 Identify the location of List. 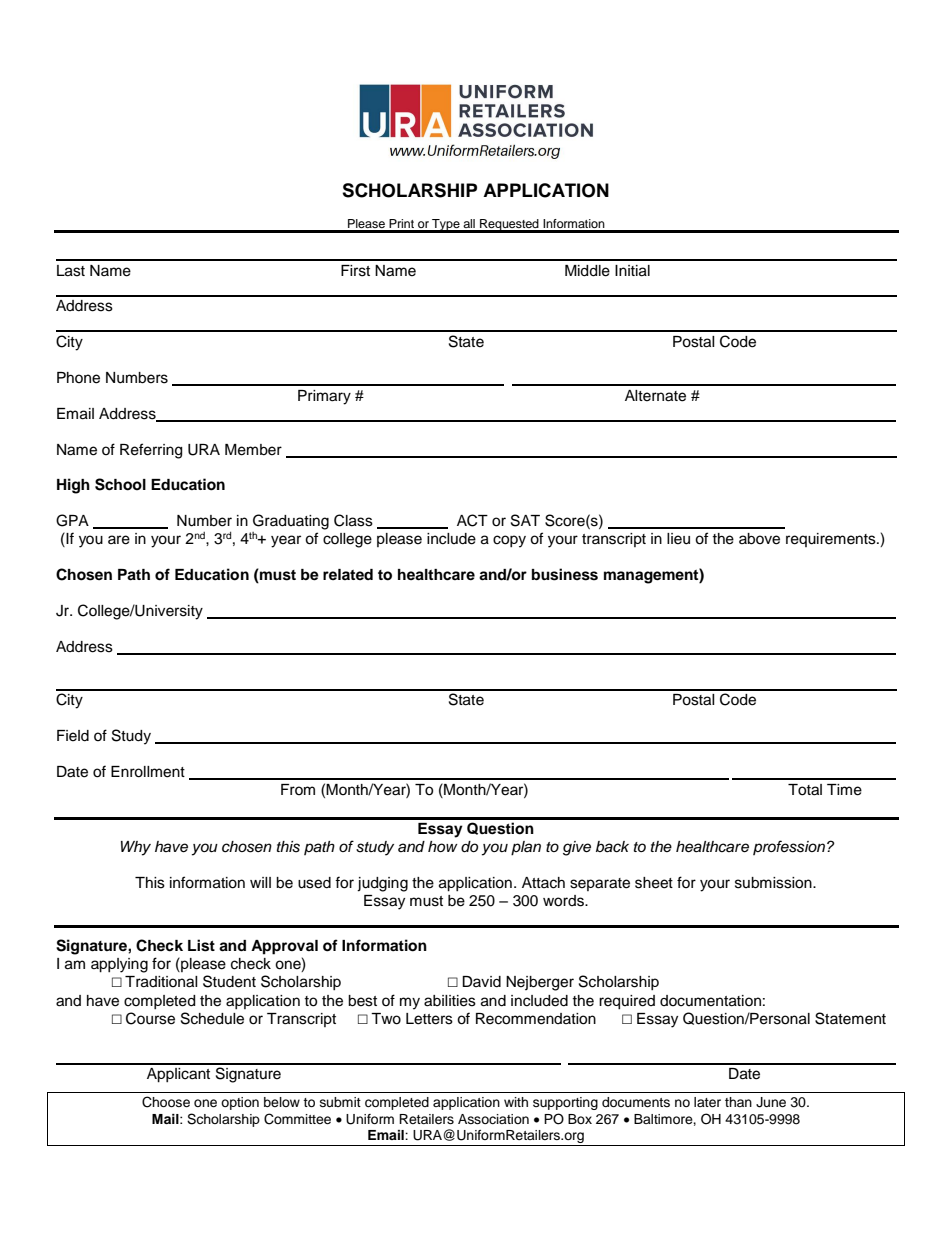
(201, 945).
